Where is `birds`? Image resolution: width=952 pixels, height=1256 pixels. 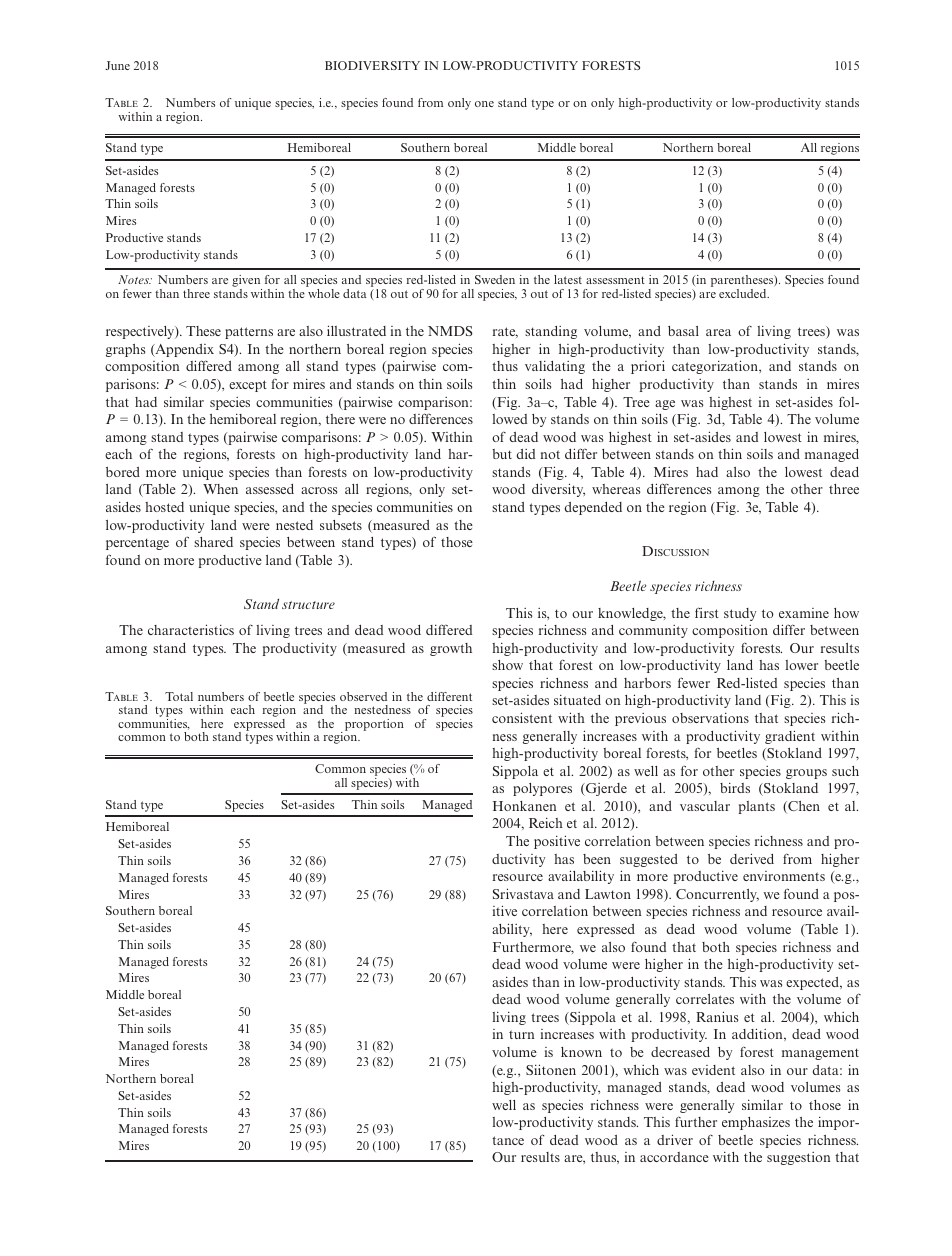 birds is located at coordinates (735, 787).
